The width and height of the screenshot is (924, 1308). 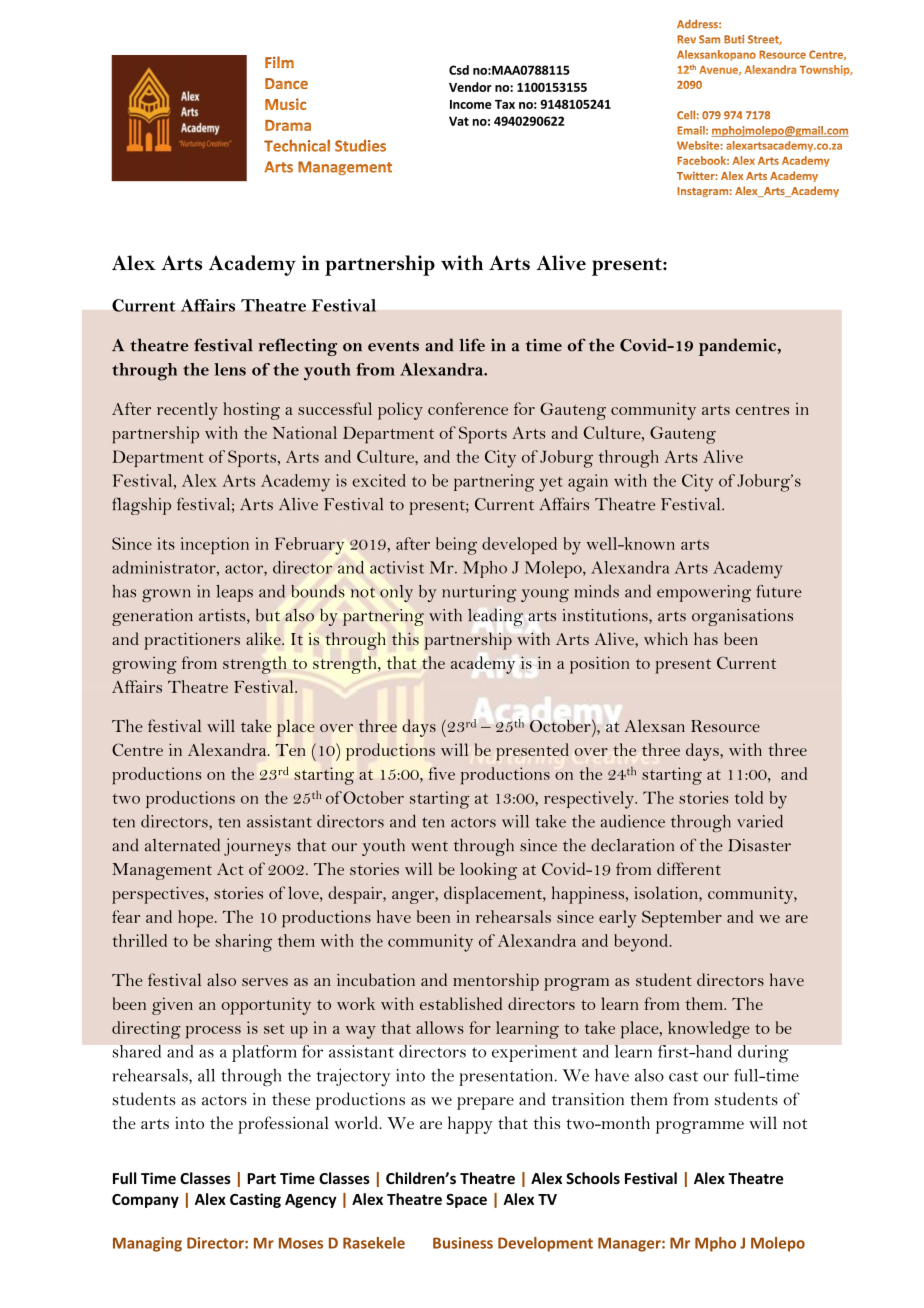 What do you see at coordinates (145, 1201) in the screenshot?
I see `Company` at bounding box center [145, 1201].
